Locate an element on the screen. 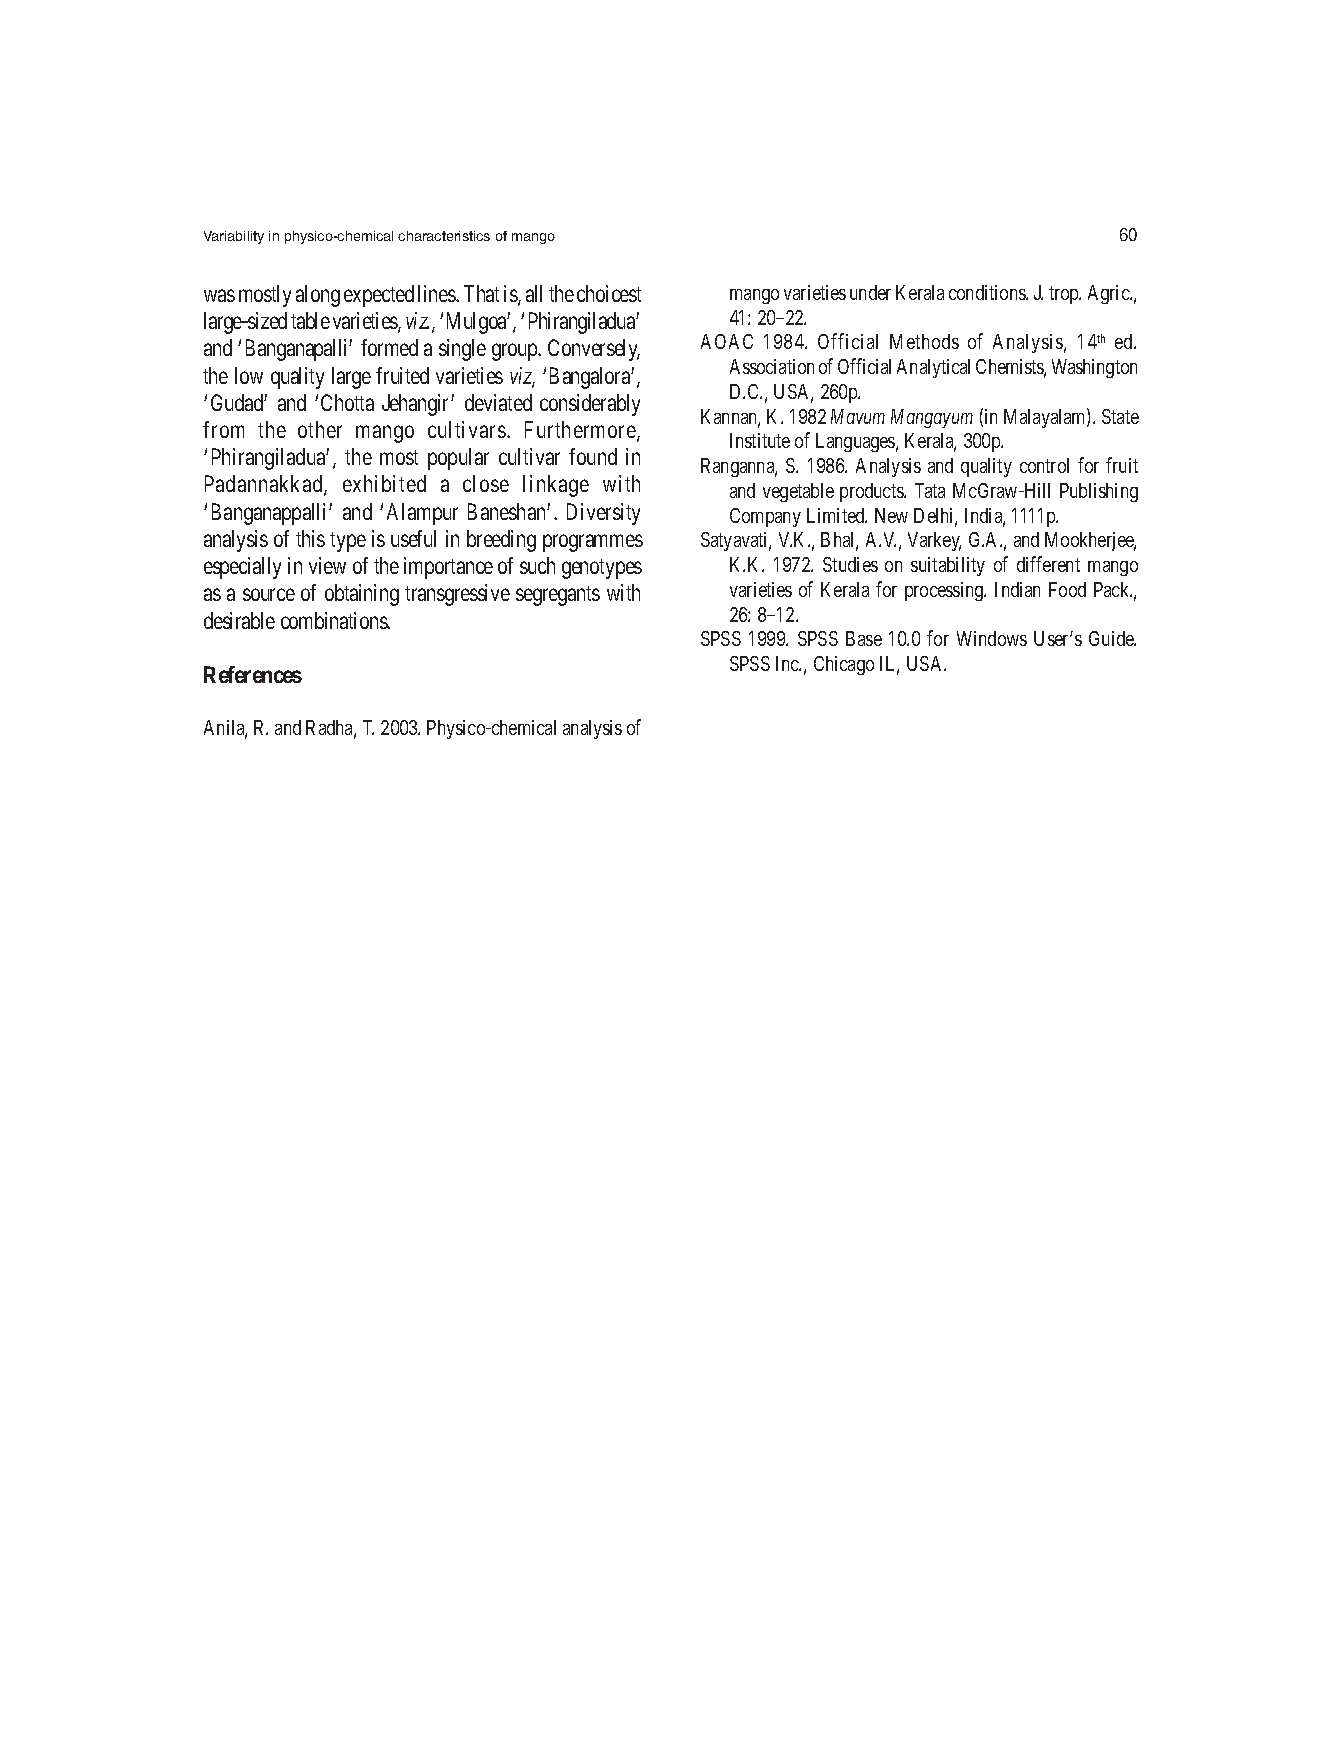 This screenshot has width=1342, height=1737. control is located at coordinates (1044, 465).
